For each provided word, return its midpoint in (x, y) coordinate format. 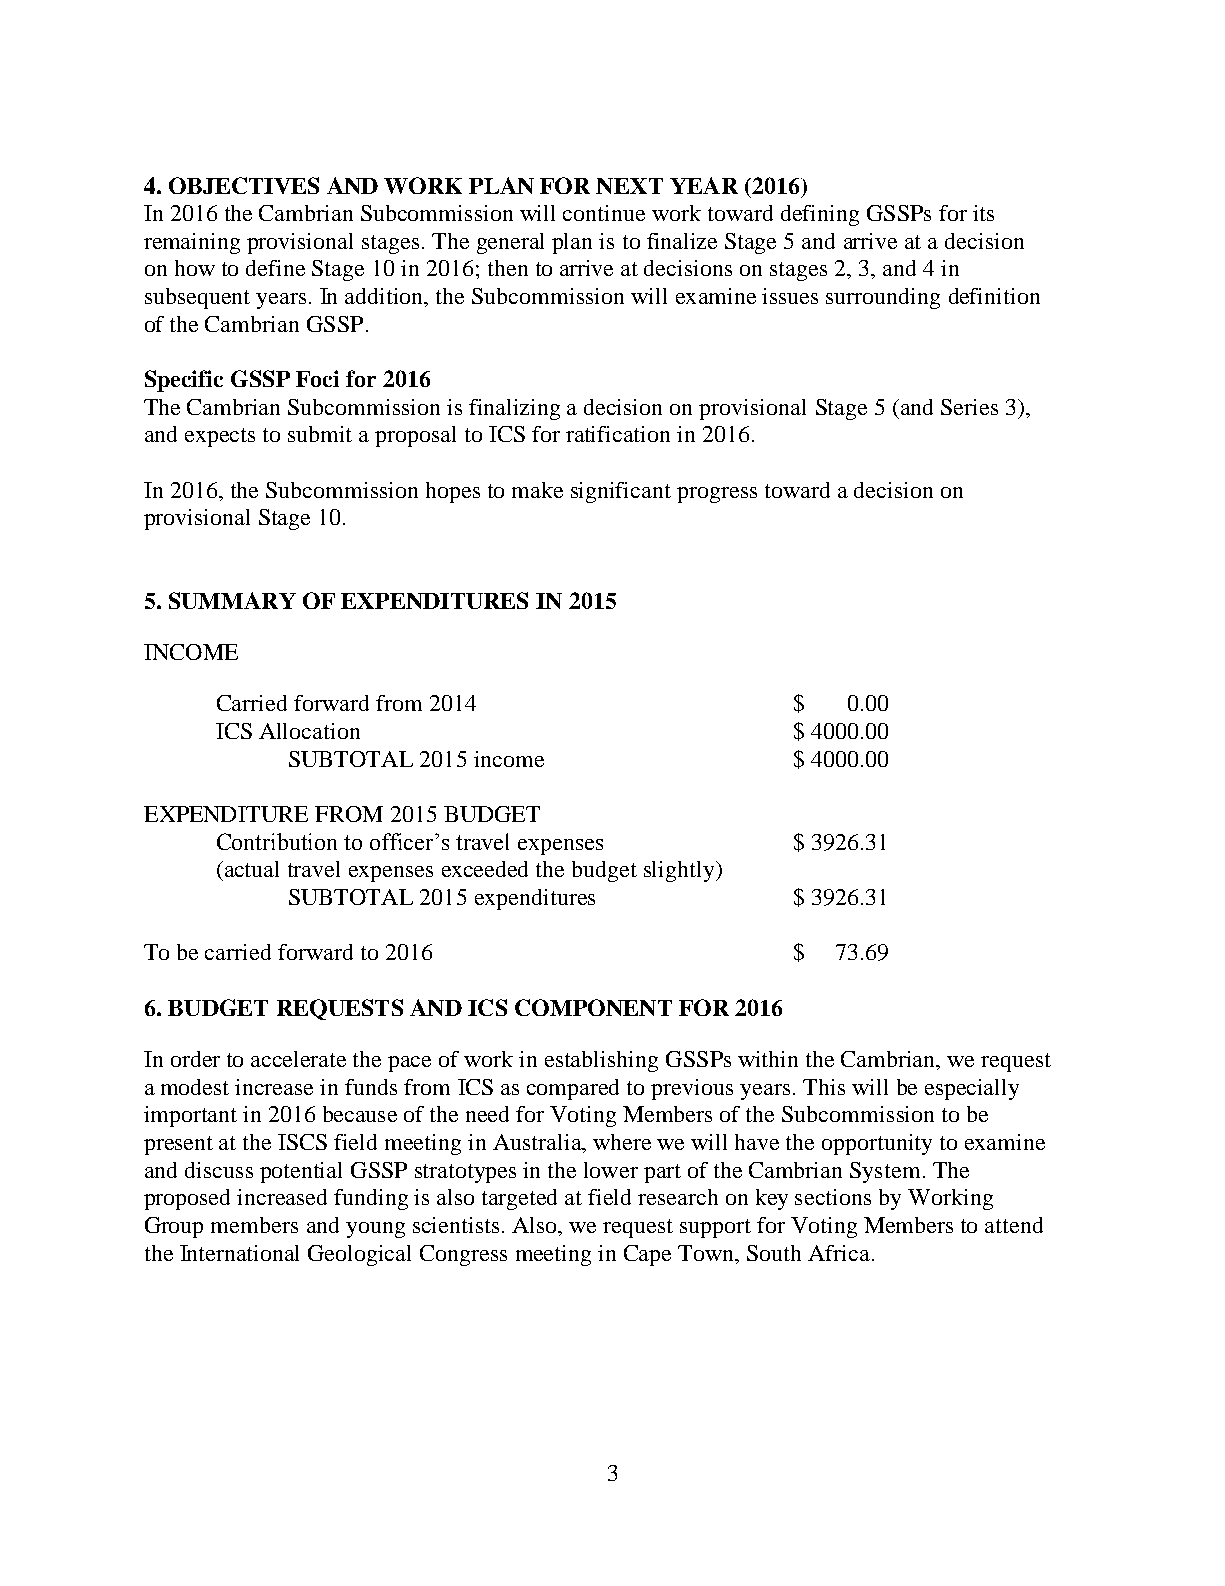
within (768, 1059)
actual (252, 869)
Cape (647, 1255)
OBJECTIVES (244, 185)
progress (717, 495)
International (239, 1253)
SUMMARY (232, 600)
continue (604, 213)
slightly (680, 871)
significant (621, 492)
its (983, 213)
